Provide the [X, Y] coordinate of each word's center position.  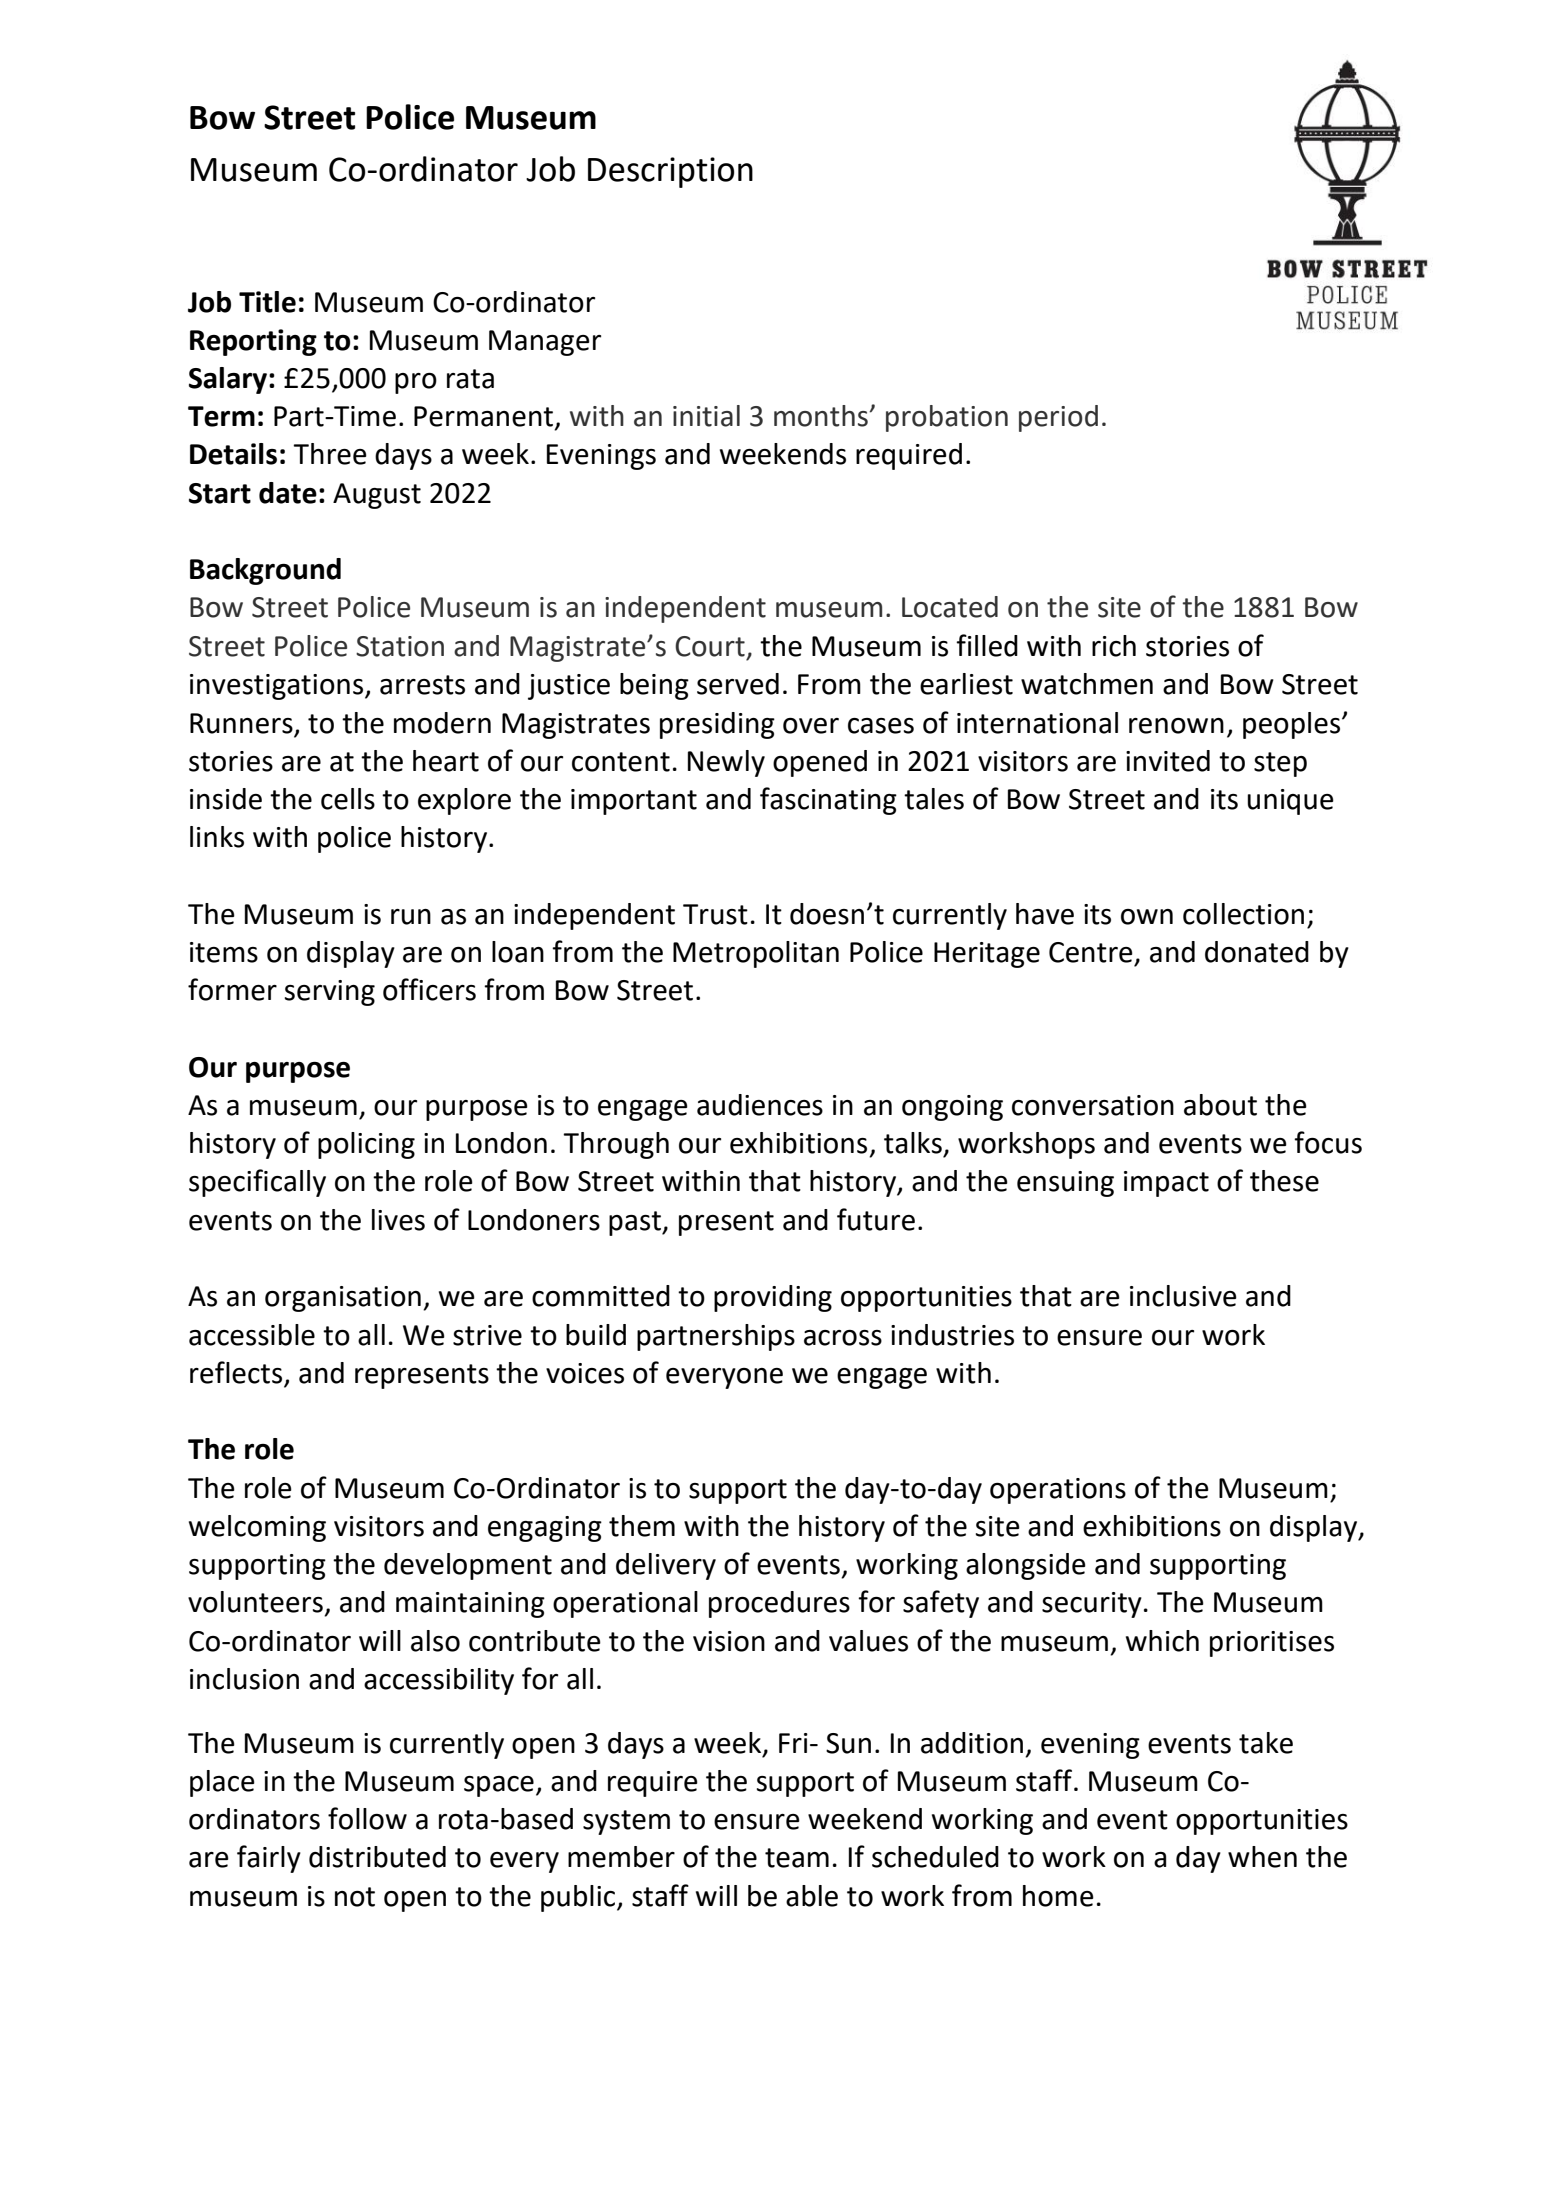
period [1058, 418]
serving [330, 993]
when [1262, 1857]
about [1220, 1105]
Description [670, 172]
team [797, 1858]
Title [267, 302]
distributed [377, 1857]
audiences [760, 1105]
